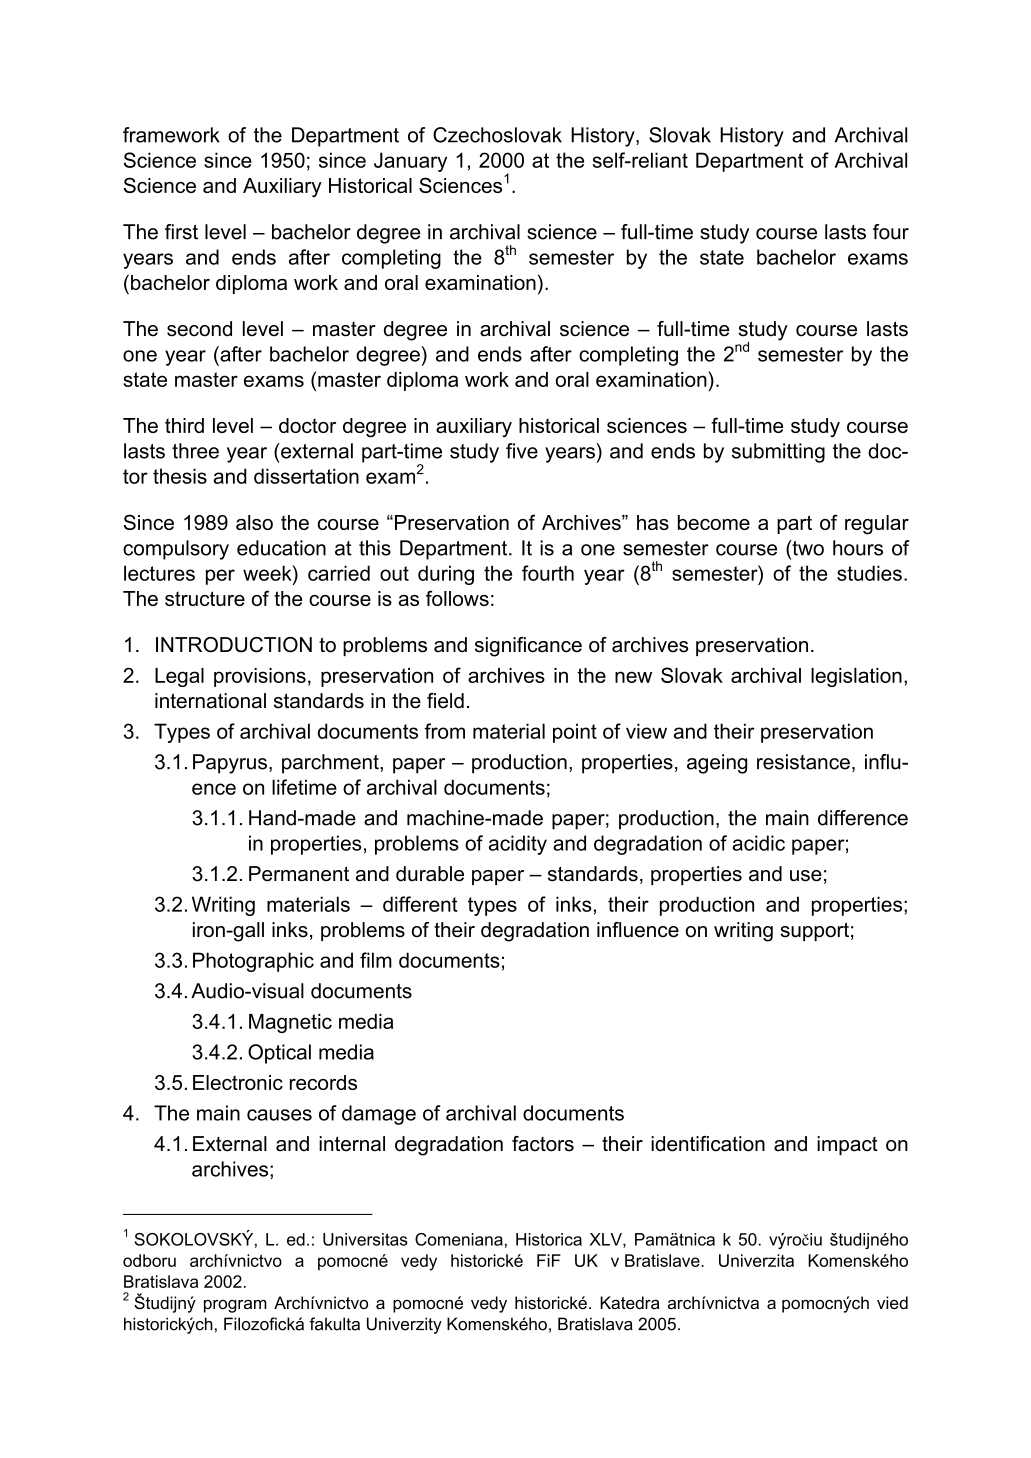 The width and height of the page is (1031, 1458). What do you see at coordinates (181, 232) in the page?
I see `first` at bounding box center [181, 232].
